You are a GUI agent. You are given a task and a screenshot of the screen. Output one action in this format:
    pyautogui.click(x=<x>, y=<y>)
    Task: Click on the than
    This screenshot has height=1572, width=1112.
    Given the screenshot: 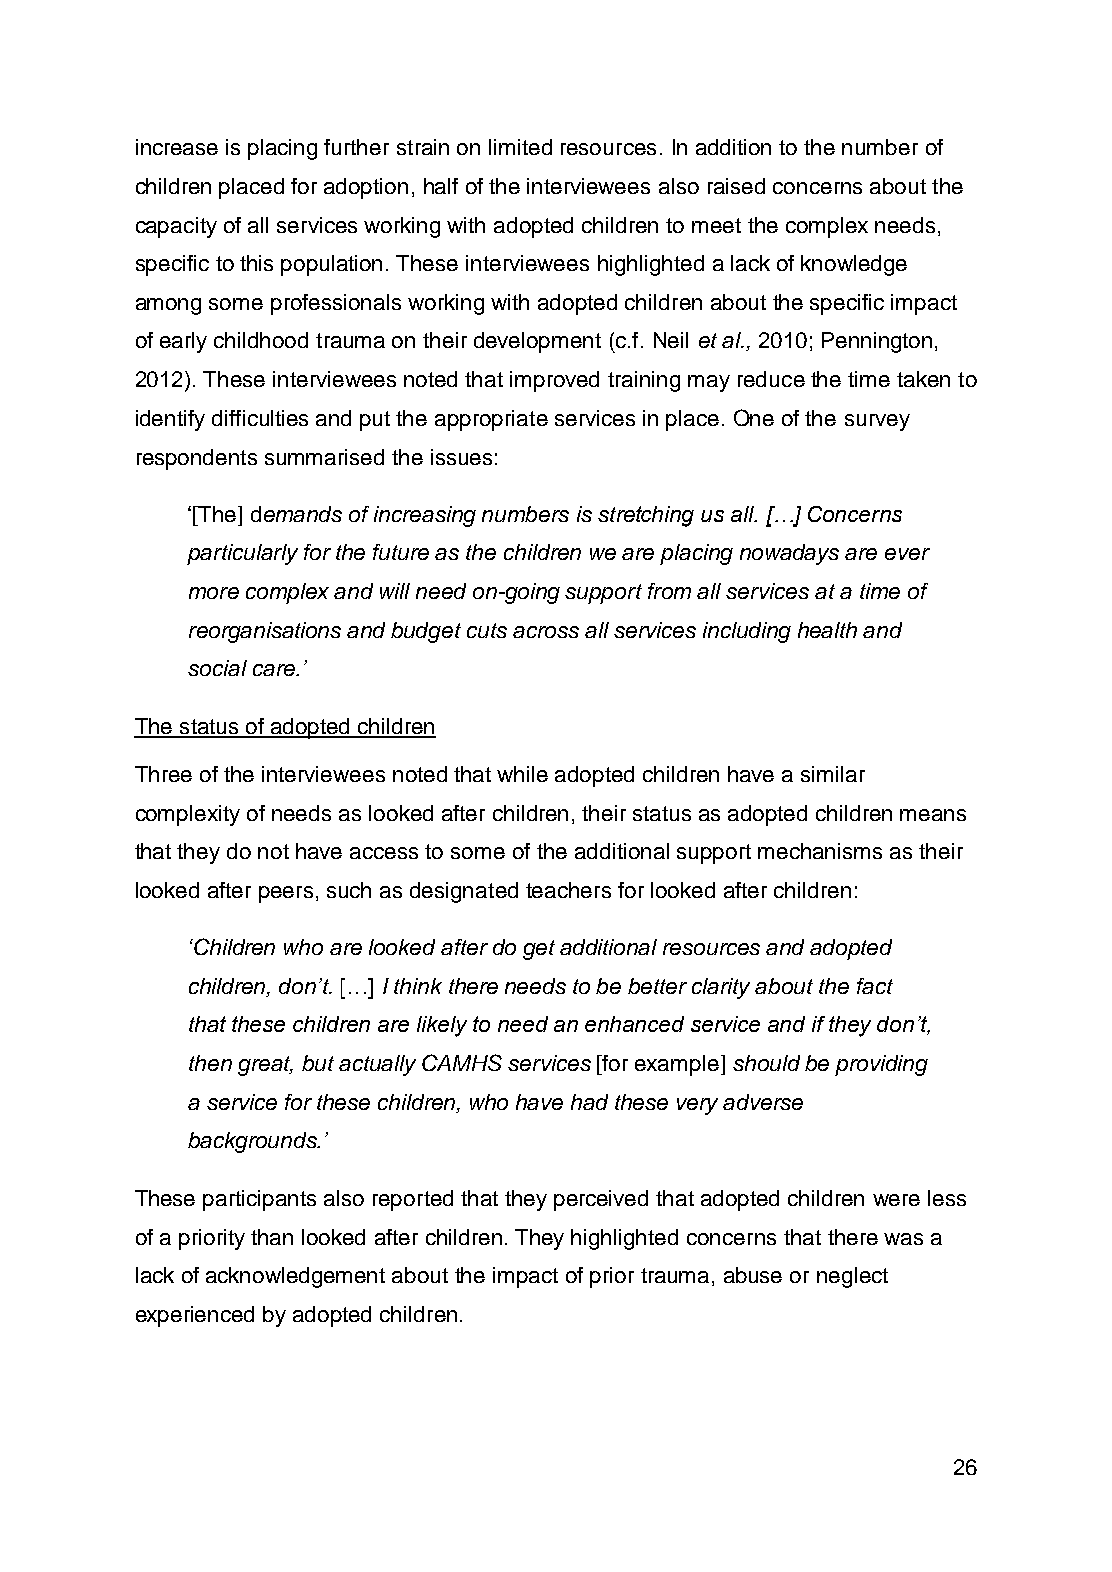 What is the action you would take?
    pyautogui.click(x=272, y=1237)
